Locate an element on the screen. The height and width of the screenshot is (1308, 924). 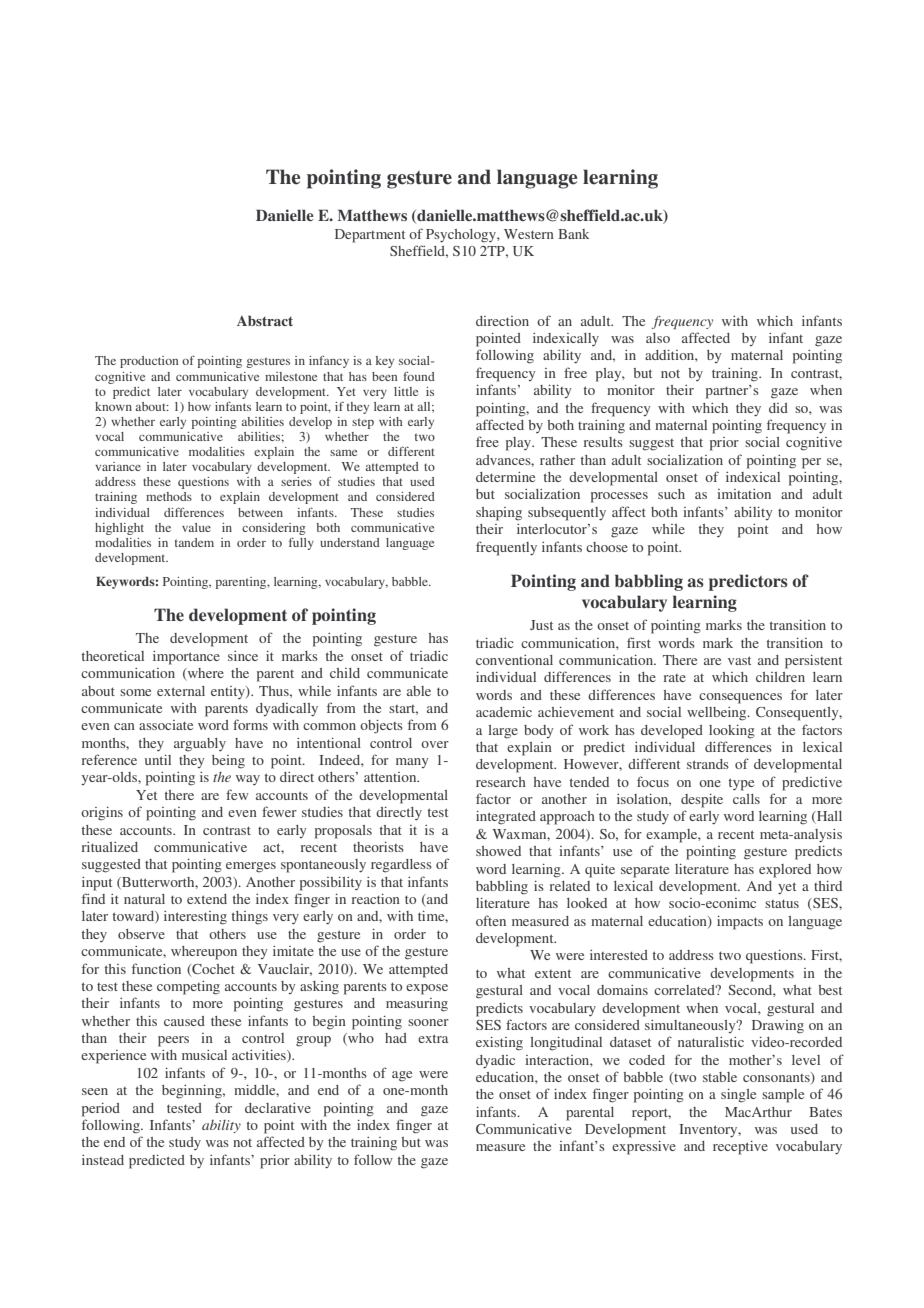
imitation is located at coordinates (744, 494).
